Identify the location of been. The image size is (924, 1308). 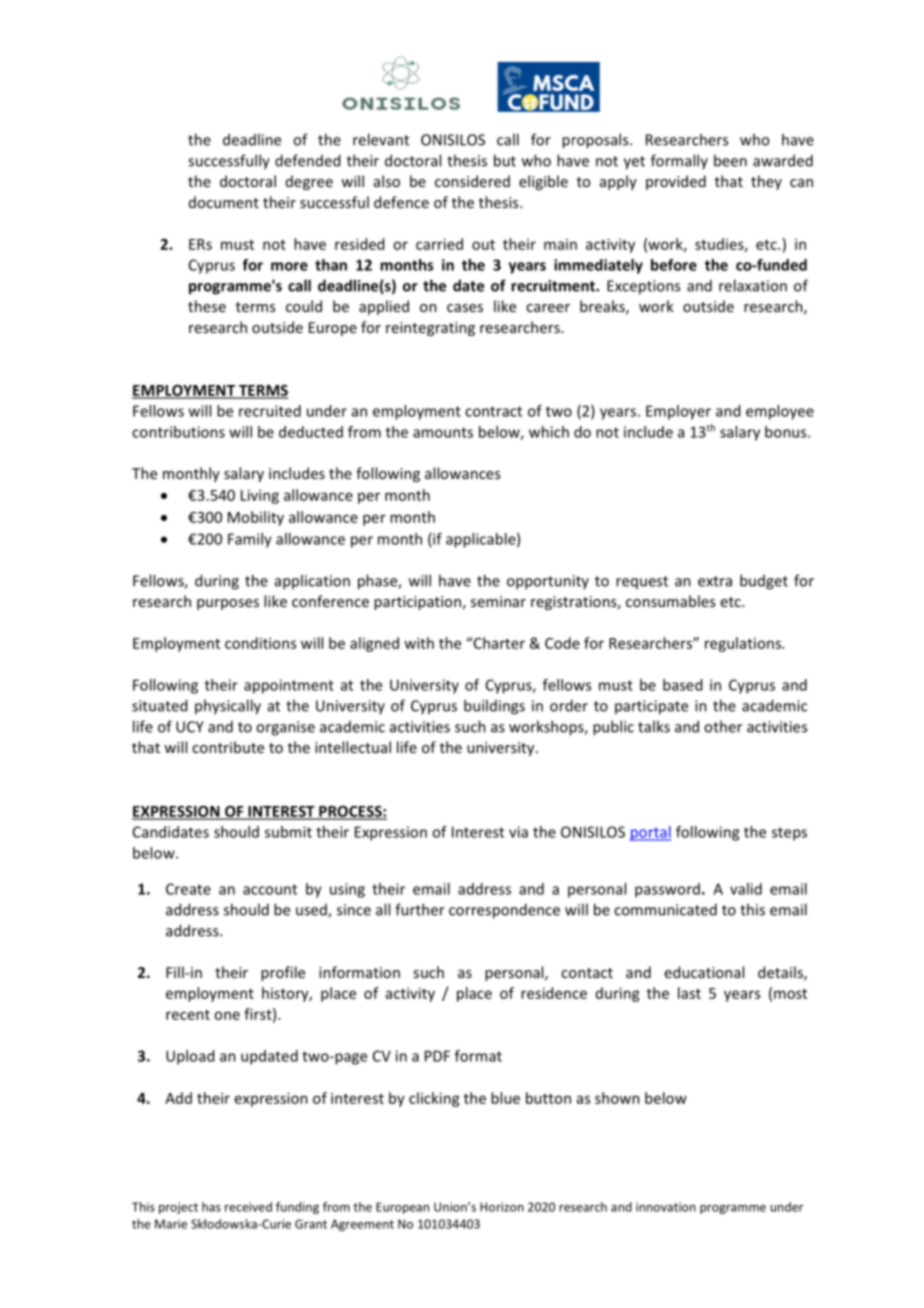
(730, 160).
